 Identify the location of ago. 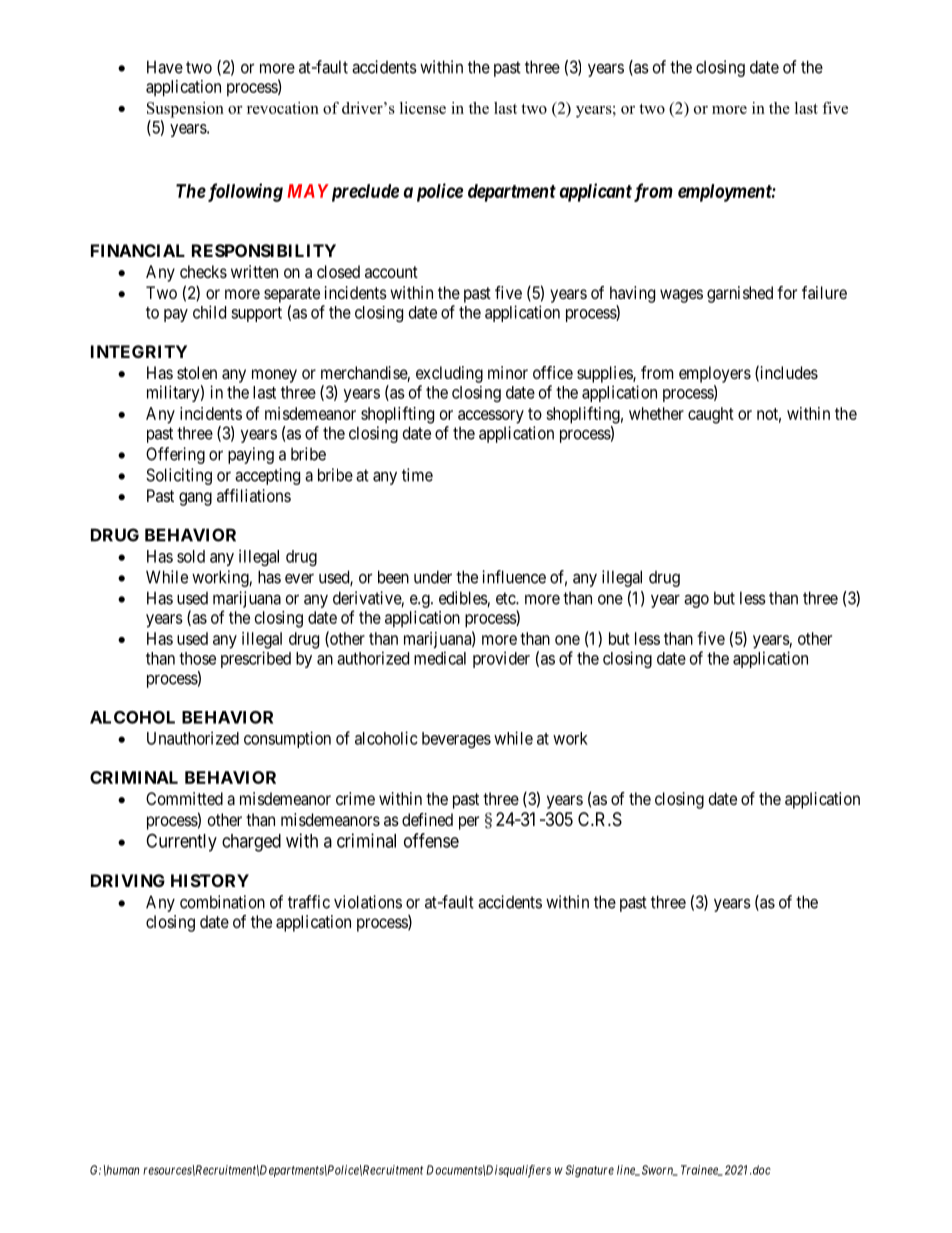
(696, 601).
